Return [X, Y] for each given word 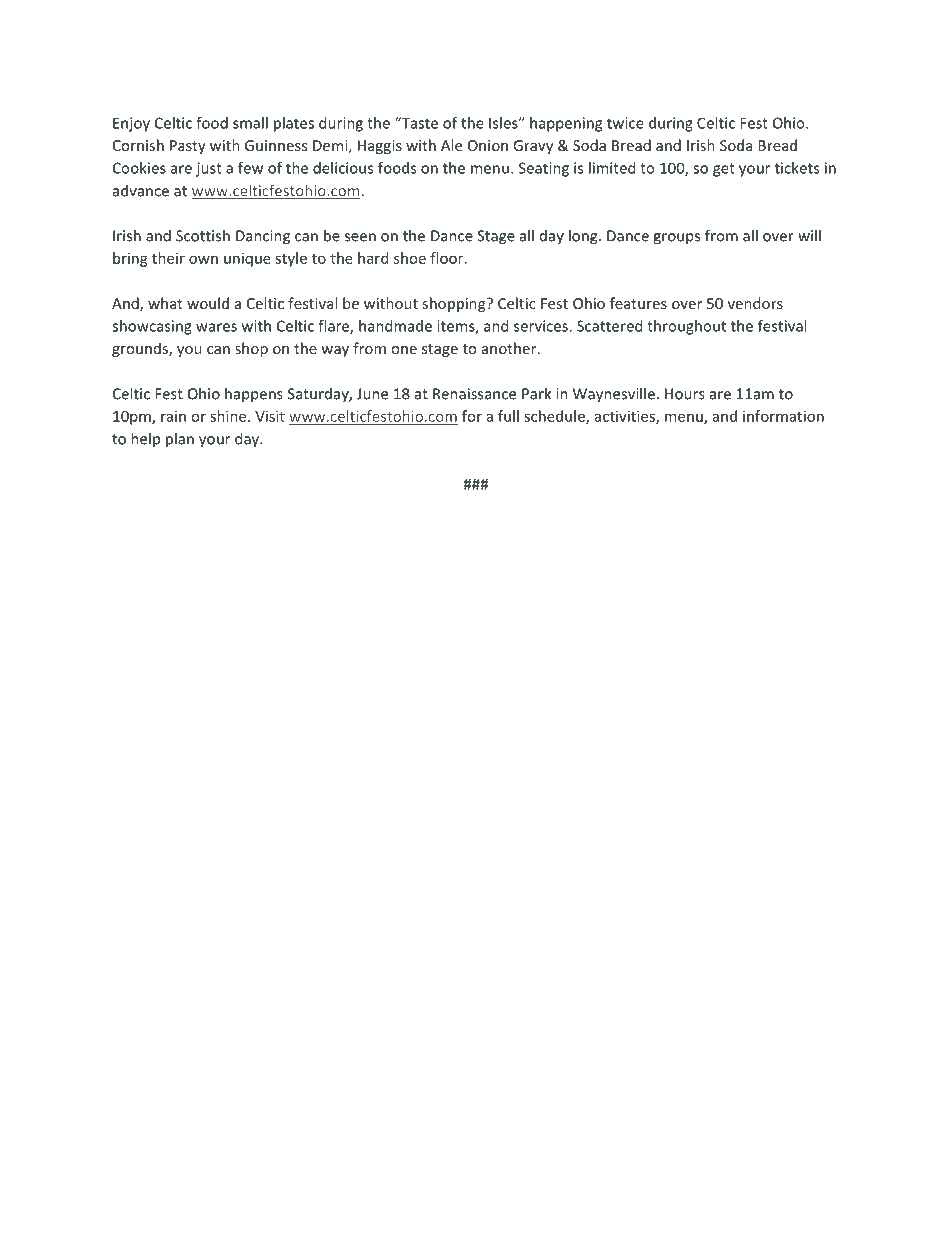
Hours [685, 394]
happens [254, 395]
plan [180, 440]
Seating [544, 169]
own [203, 259]
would [208, 303]
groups [676, 239]
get [724, 170]
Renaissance [474, 394]
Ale [451, 145]
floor [448, 258]
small [250, 123]
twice [625, 123]
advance [141, 190]
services [542, 326]
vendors [755, 303]
